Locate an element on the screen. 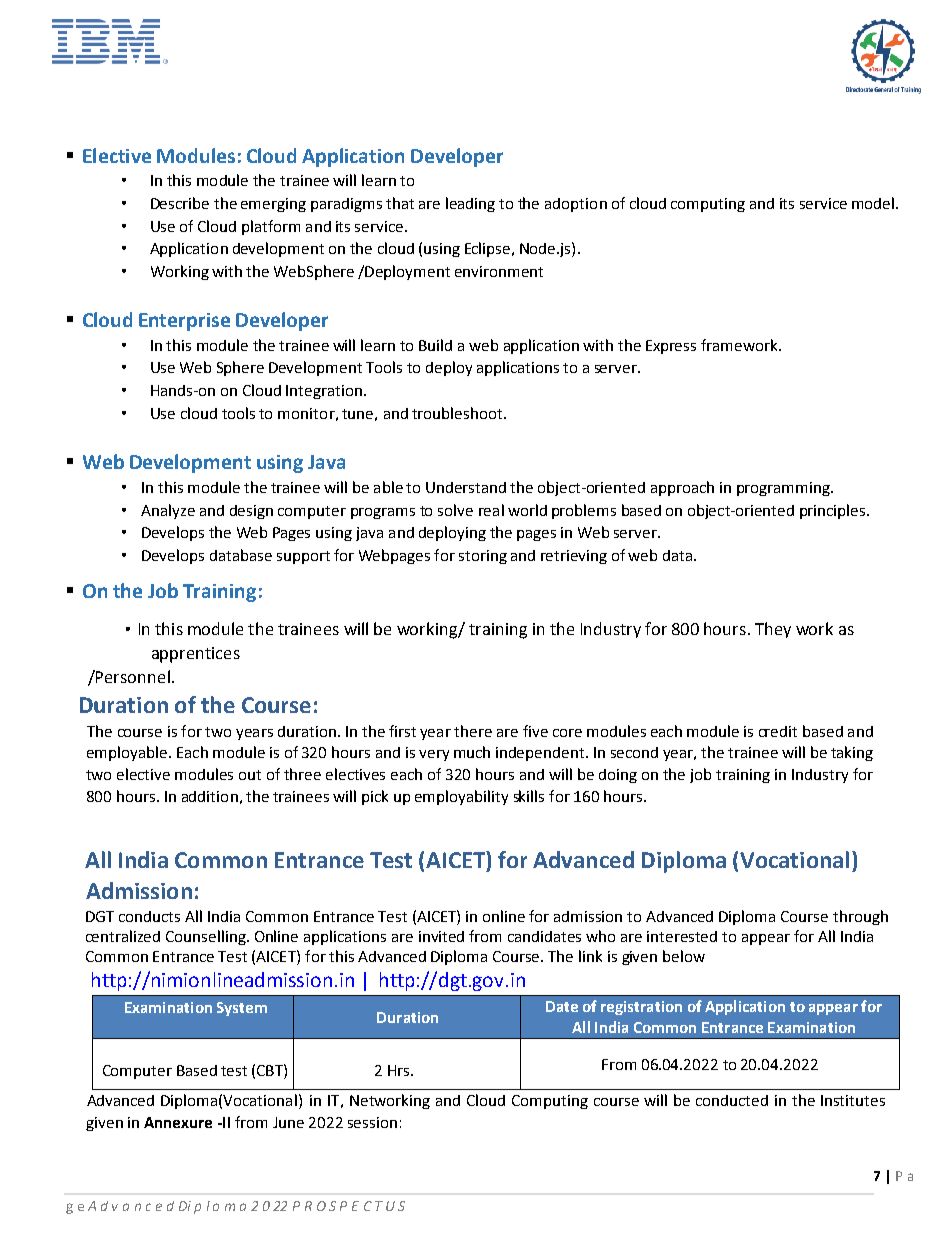  through is located at coordinates (860, 917).
